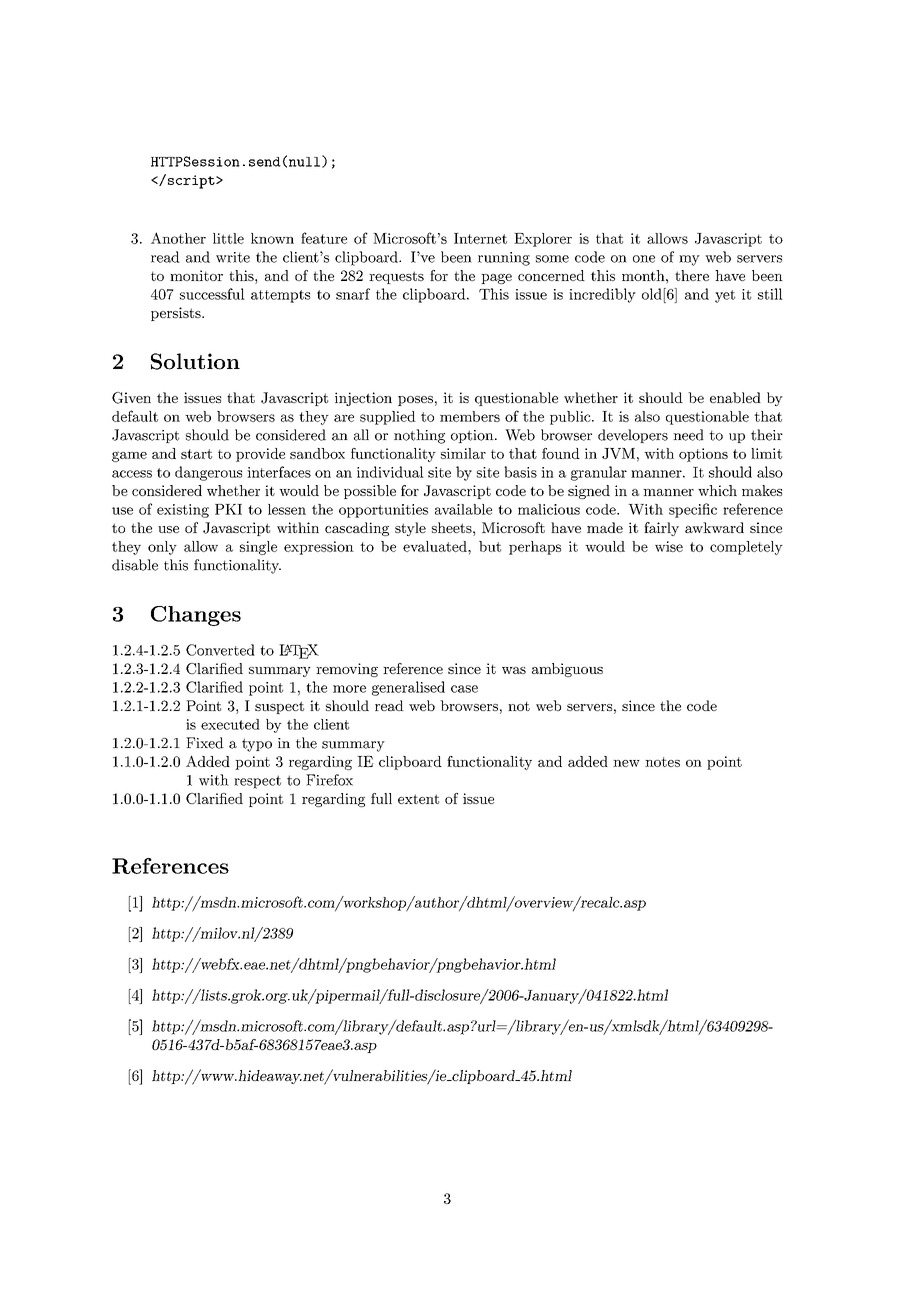 This page has height=1308, width=924. Describe the element at coordinates (692, 275) in the page. I see `there` at that location.
